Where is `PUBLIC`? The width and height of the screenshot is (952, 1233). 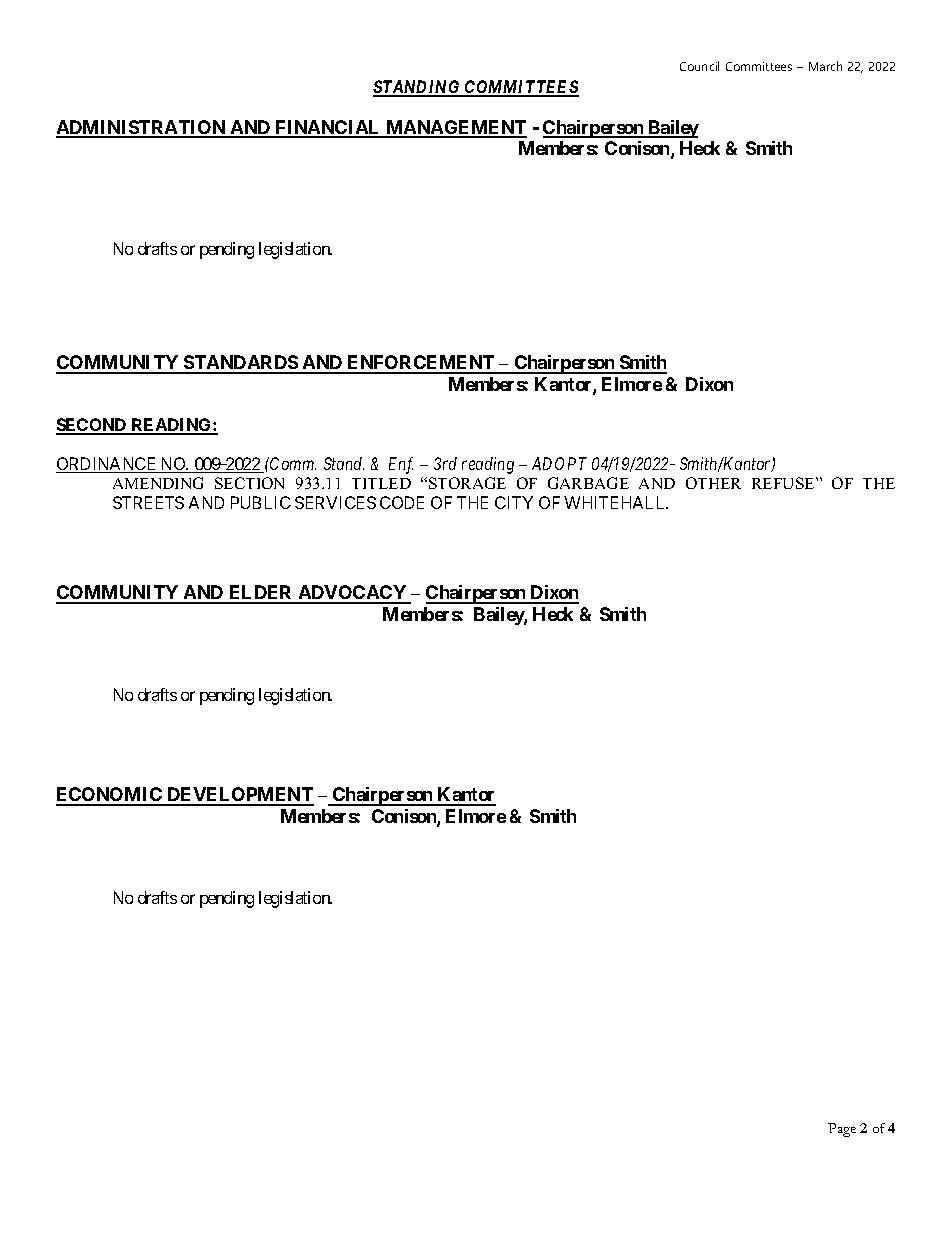
PUBLIC is located at coordinates (261, 502).
